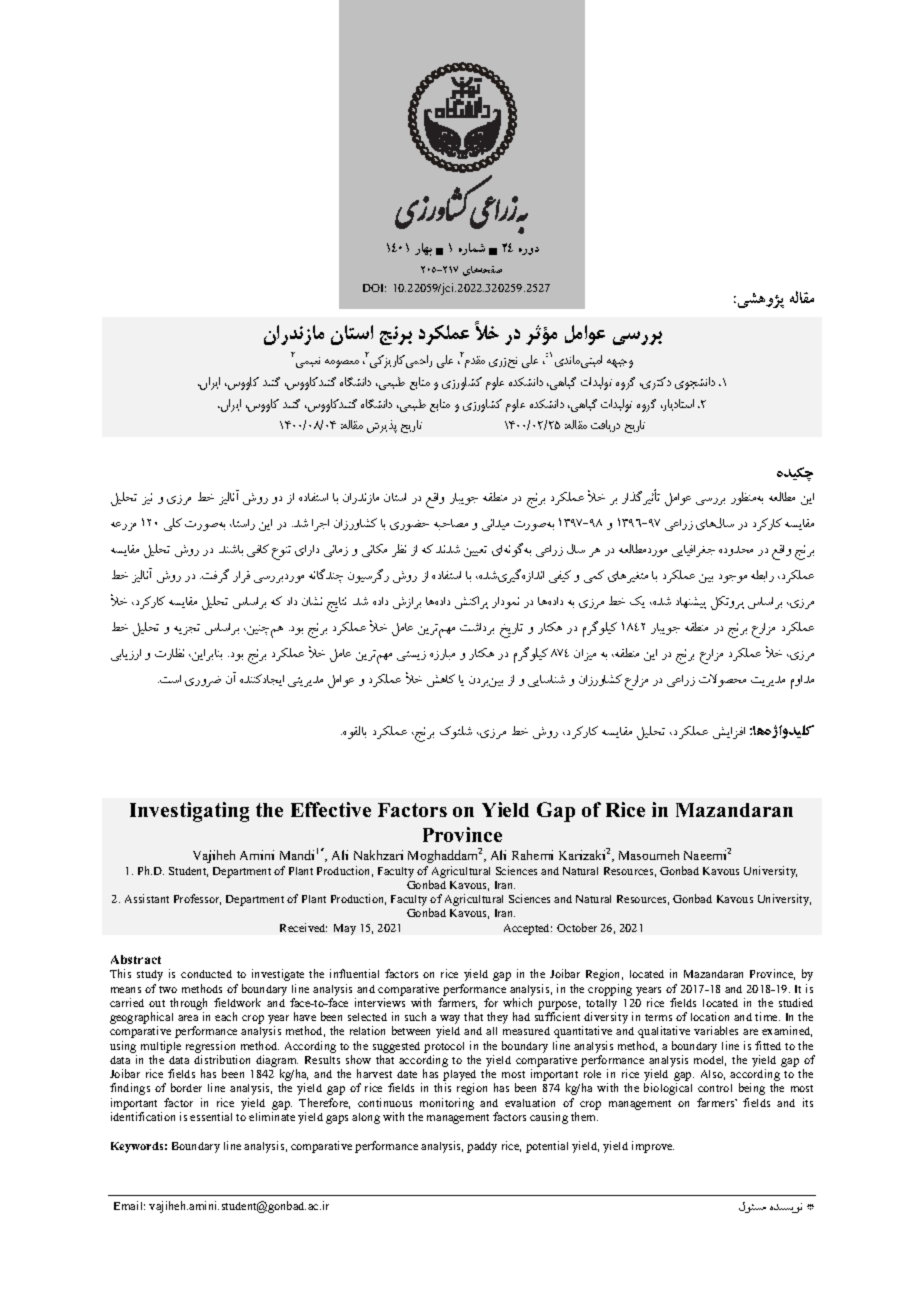  Describe the element at coordinates (331, 809) in the document. I see `Effective` at that location.
